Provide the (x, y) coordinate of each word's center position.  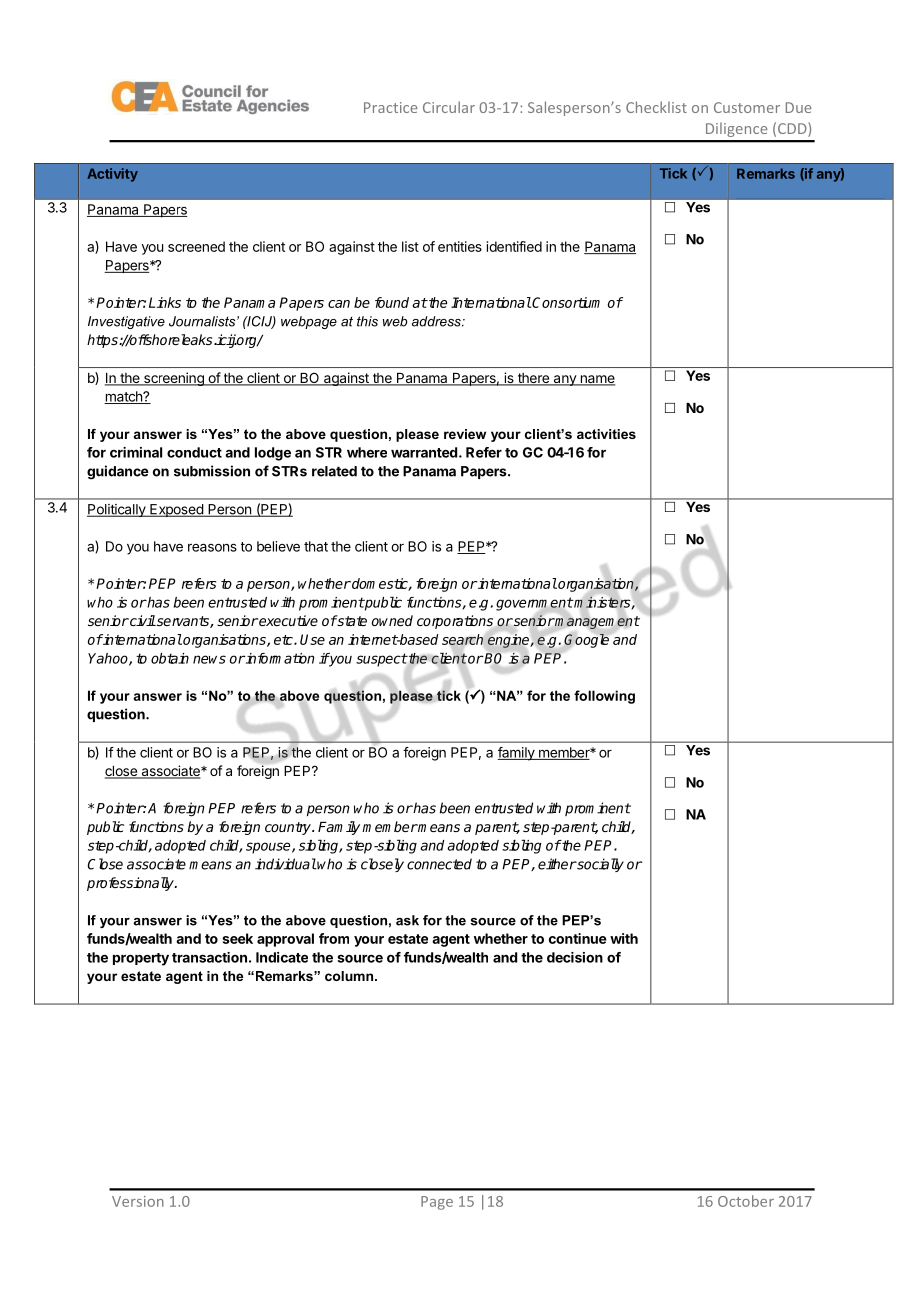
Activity (112, 175)
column (350, 976)
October (746, 1201)
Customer (747, 107)
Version (138, 1201)
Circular (449, 107)
